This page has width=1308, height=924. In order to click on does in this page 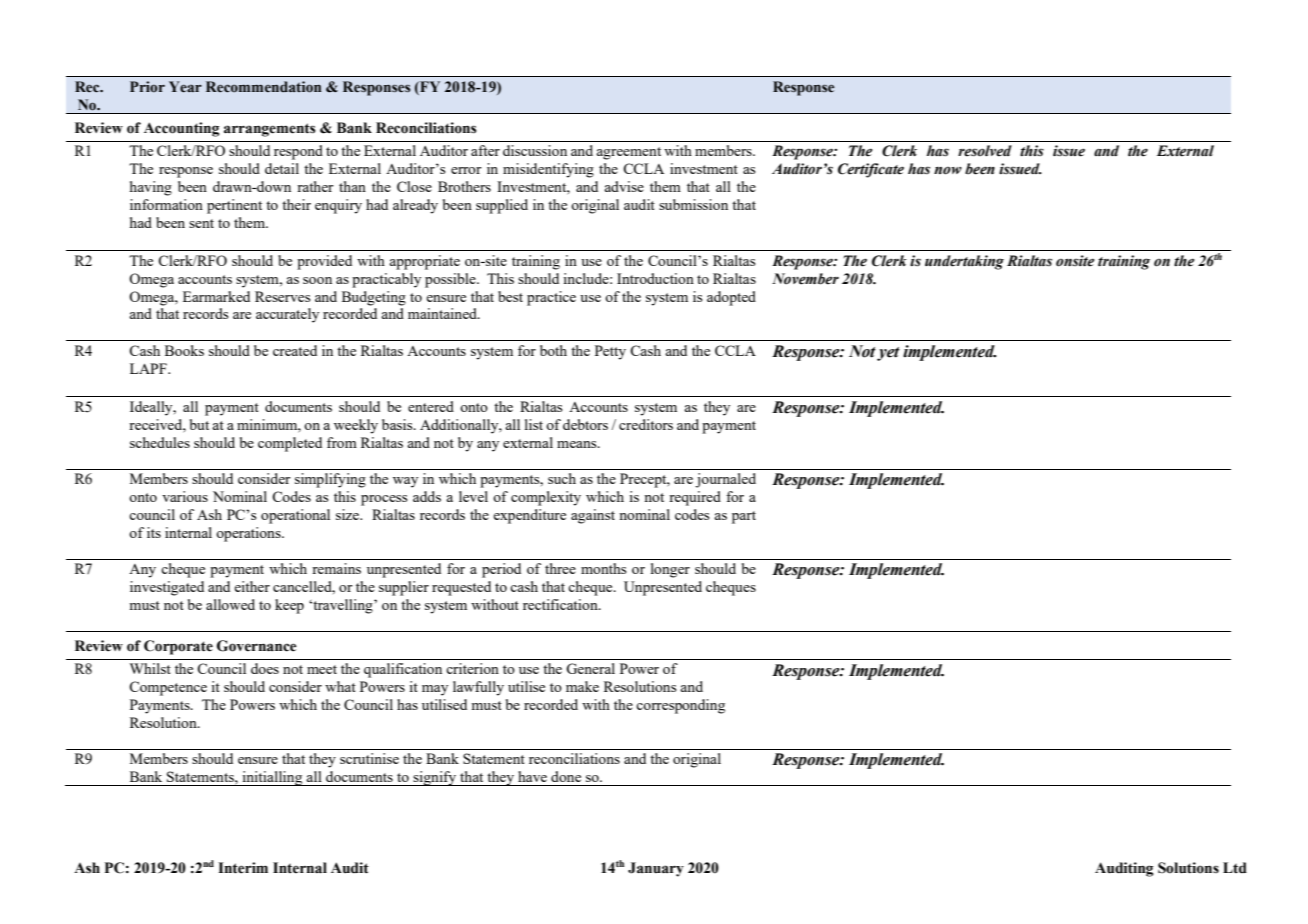, I will do `click(265, 668)`.
